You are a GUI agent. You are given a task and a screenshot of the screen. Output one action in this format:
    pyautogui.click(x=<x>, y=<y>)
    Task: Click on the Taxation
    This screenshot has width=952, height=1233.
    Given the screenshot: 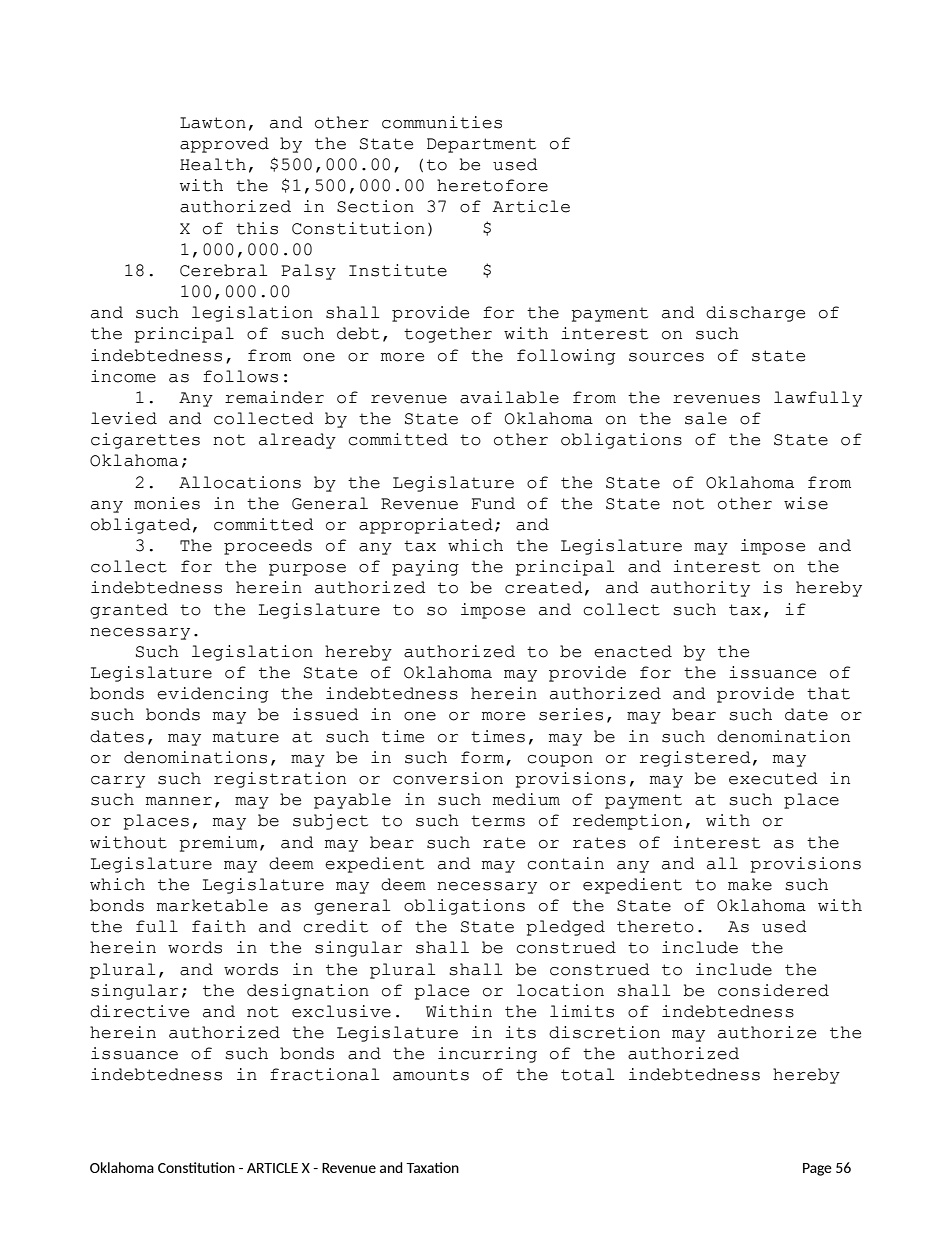 What is the action you would take?
    pyautogui.click(x=432, y=1167)
